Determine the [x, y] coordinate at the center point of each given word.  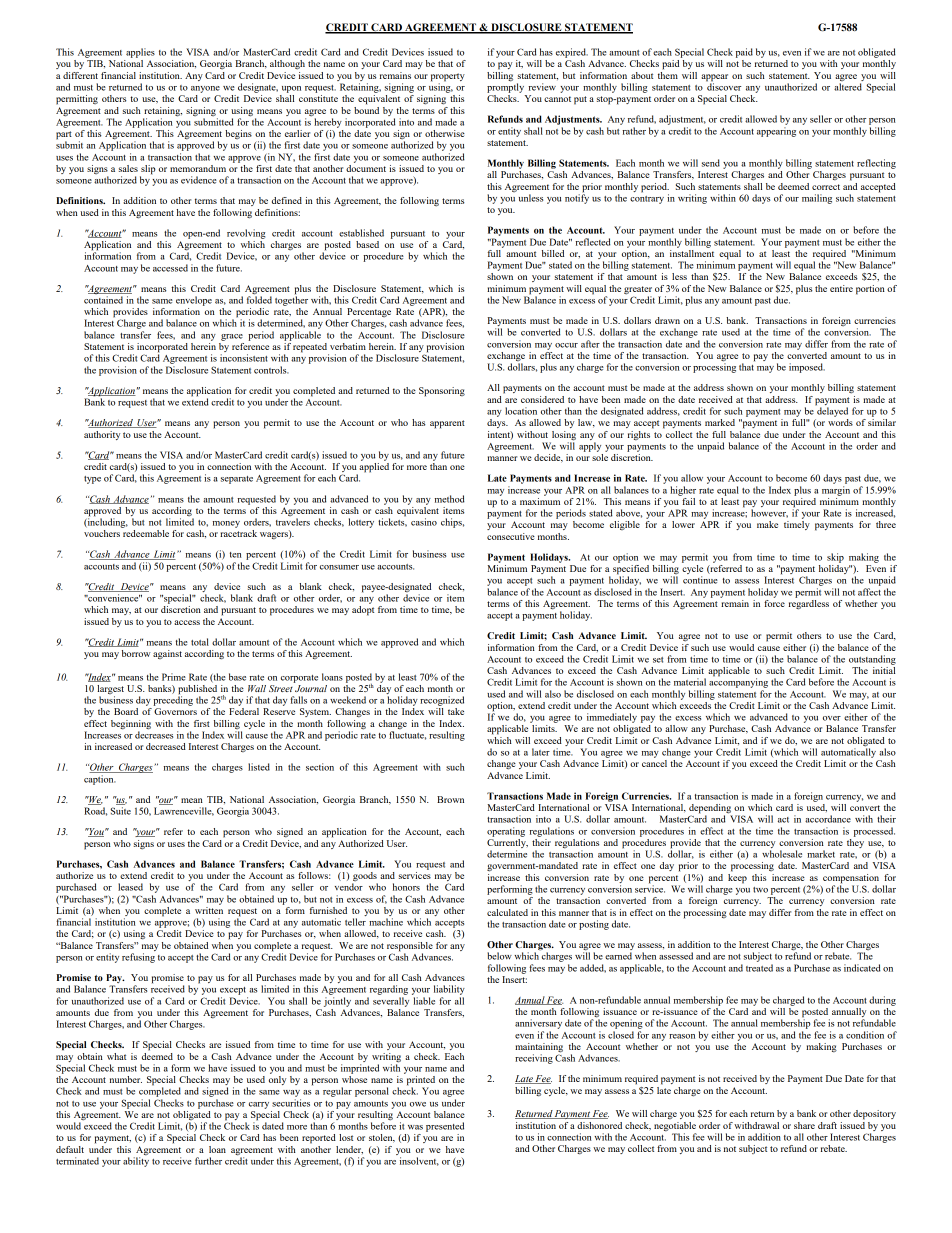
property [448, 77]
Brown [450, 799]
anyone [205, 89]
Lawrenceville [184, 811]
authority [102, 435]
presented [445, 1127]
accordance [828, 819]
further [208, 1161]
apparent [447, 424]
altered [848, 87]
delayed [831, 411]
